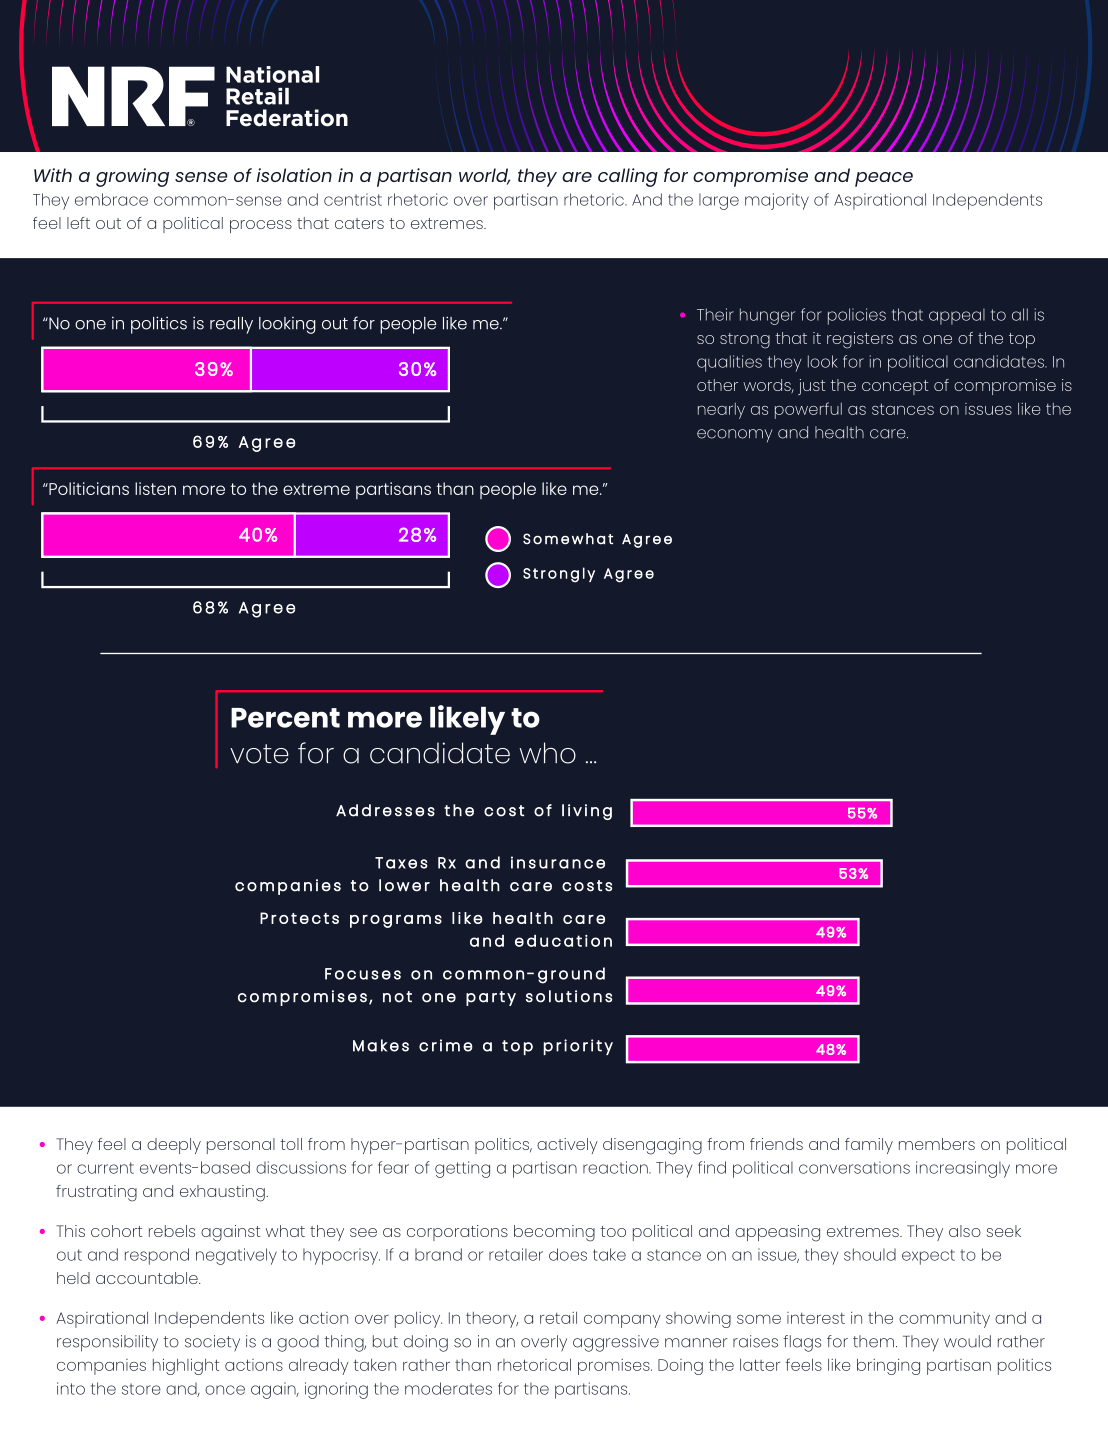 Image resolution: width=1108 pixels, height=1434 pixels. What do you see at coordinates (889, 434) in the screenshot?
I see `care` at bounding box center [889, 434].
